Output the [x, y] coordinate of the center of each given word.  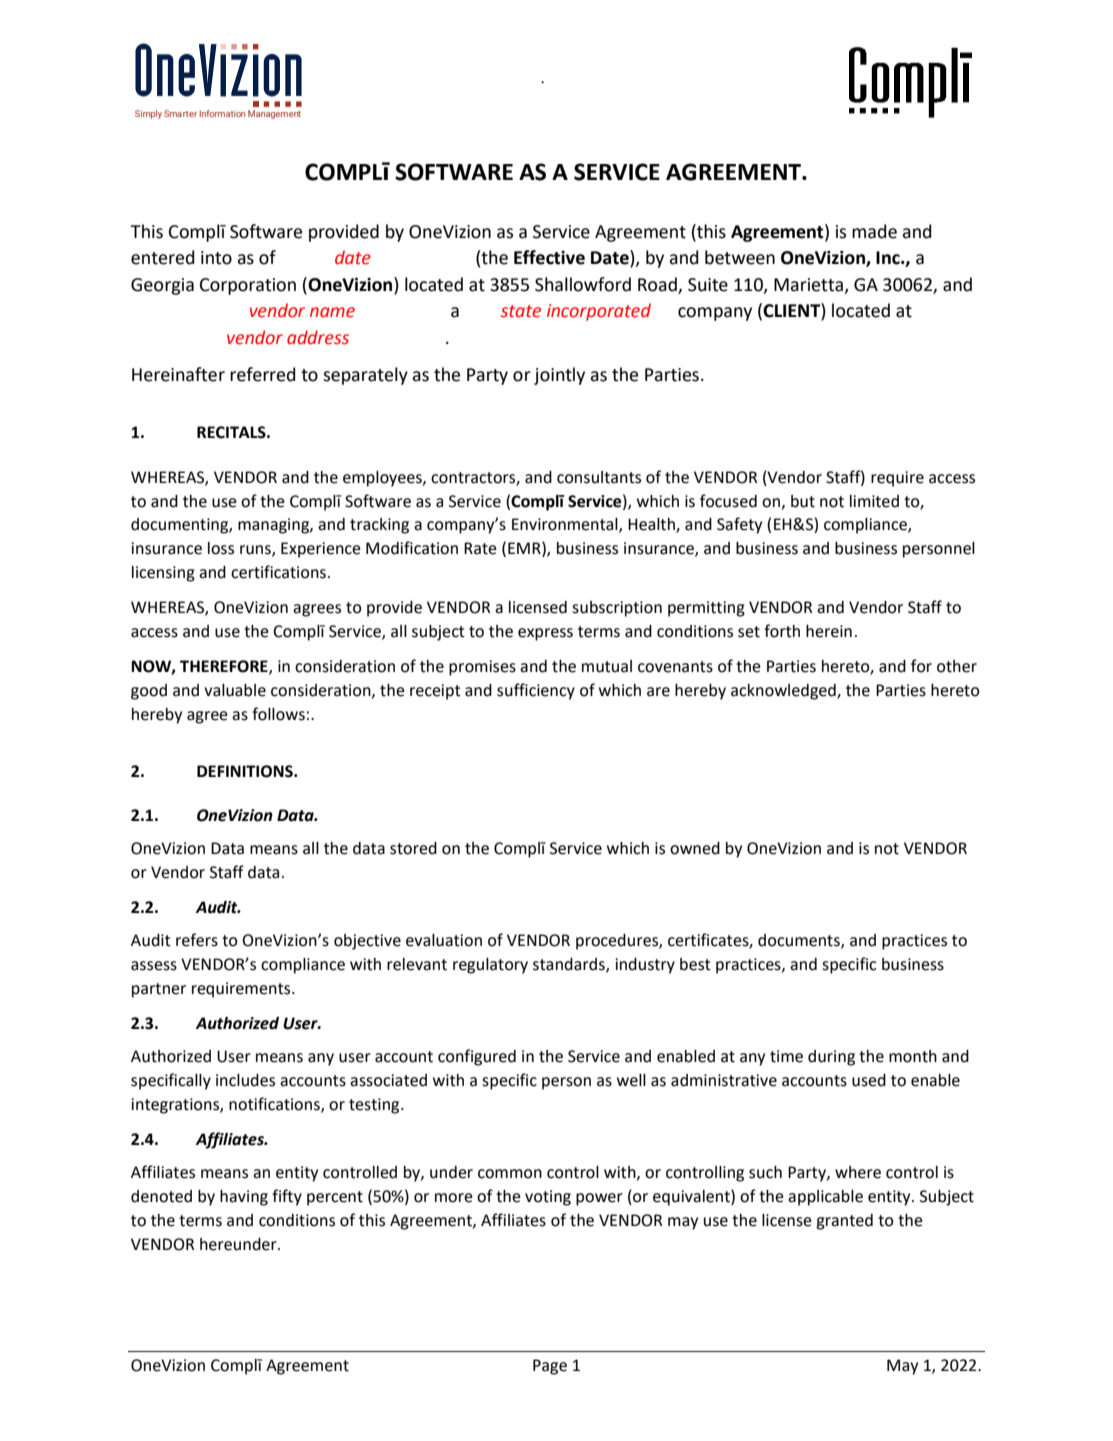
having [244, 1198]
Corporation [248, 286]
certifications [278, 572]
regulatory [490, 966]
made [874, 231]
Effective [549, 257]
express [545, 634]
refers [197, 940]
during [831, 1058]
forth [782, 631]
